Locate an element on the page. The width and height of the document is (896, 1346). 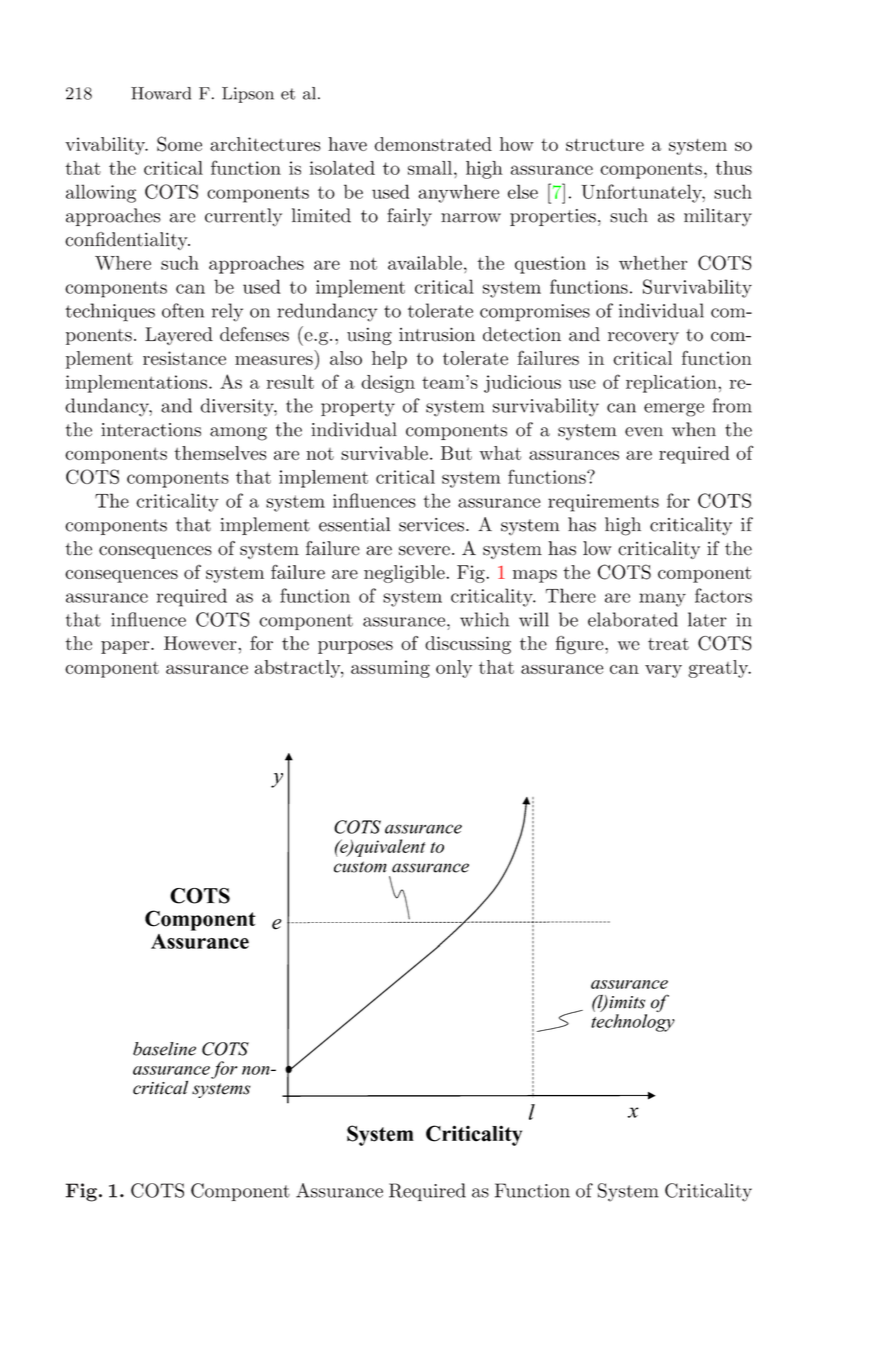
structure is located at coordinates (605, 145).
